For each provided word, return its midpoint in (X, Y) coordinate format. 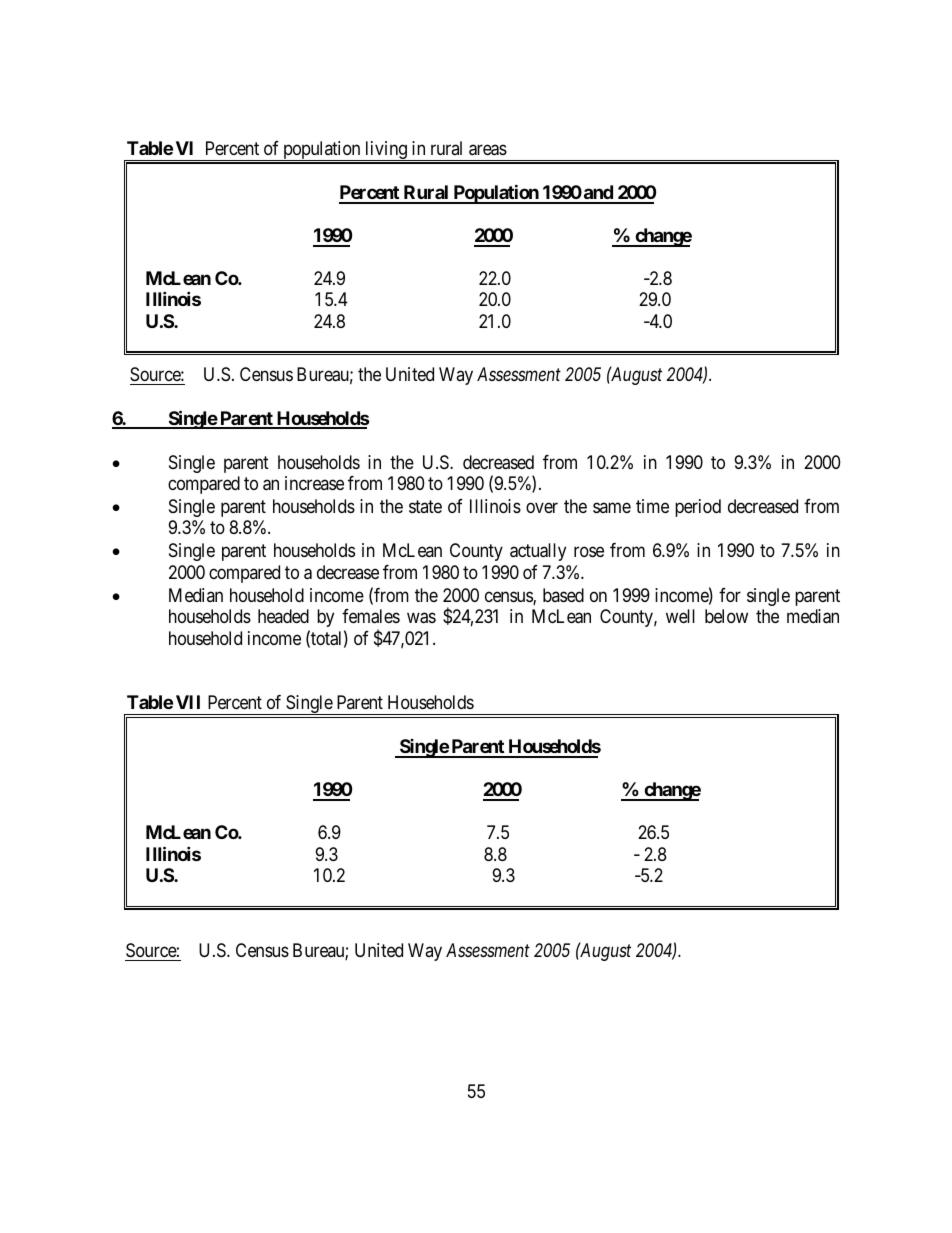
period (698, 508)
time (652, 506)
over (542, 508)
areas (488, 150)
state (425, 506)
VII (188, 702)
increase (314, 483)
